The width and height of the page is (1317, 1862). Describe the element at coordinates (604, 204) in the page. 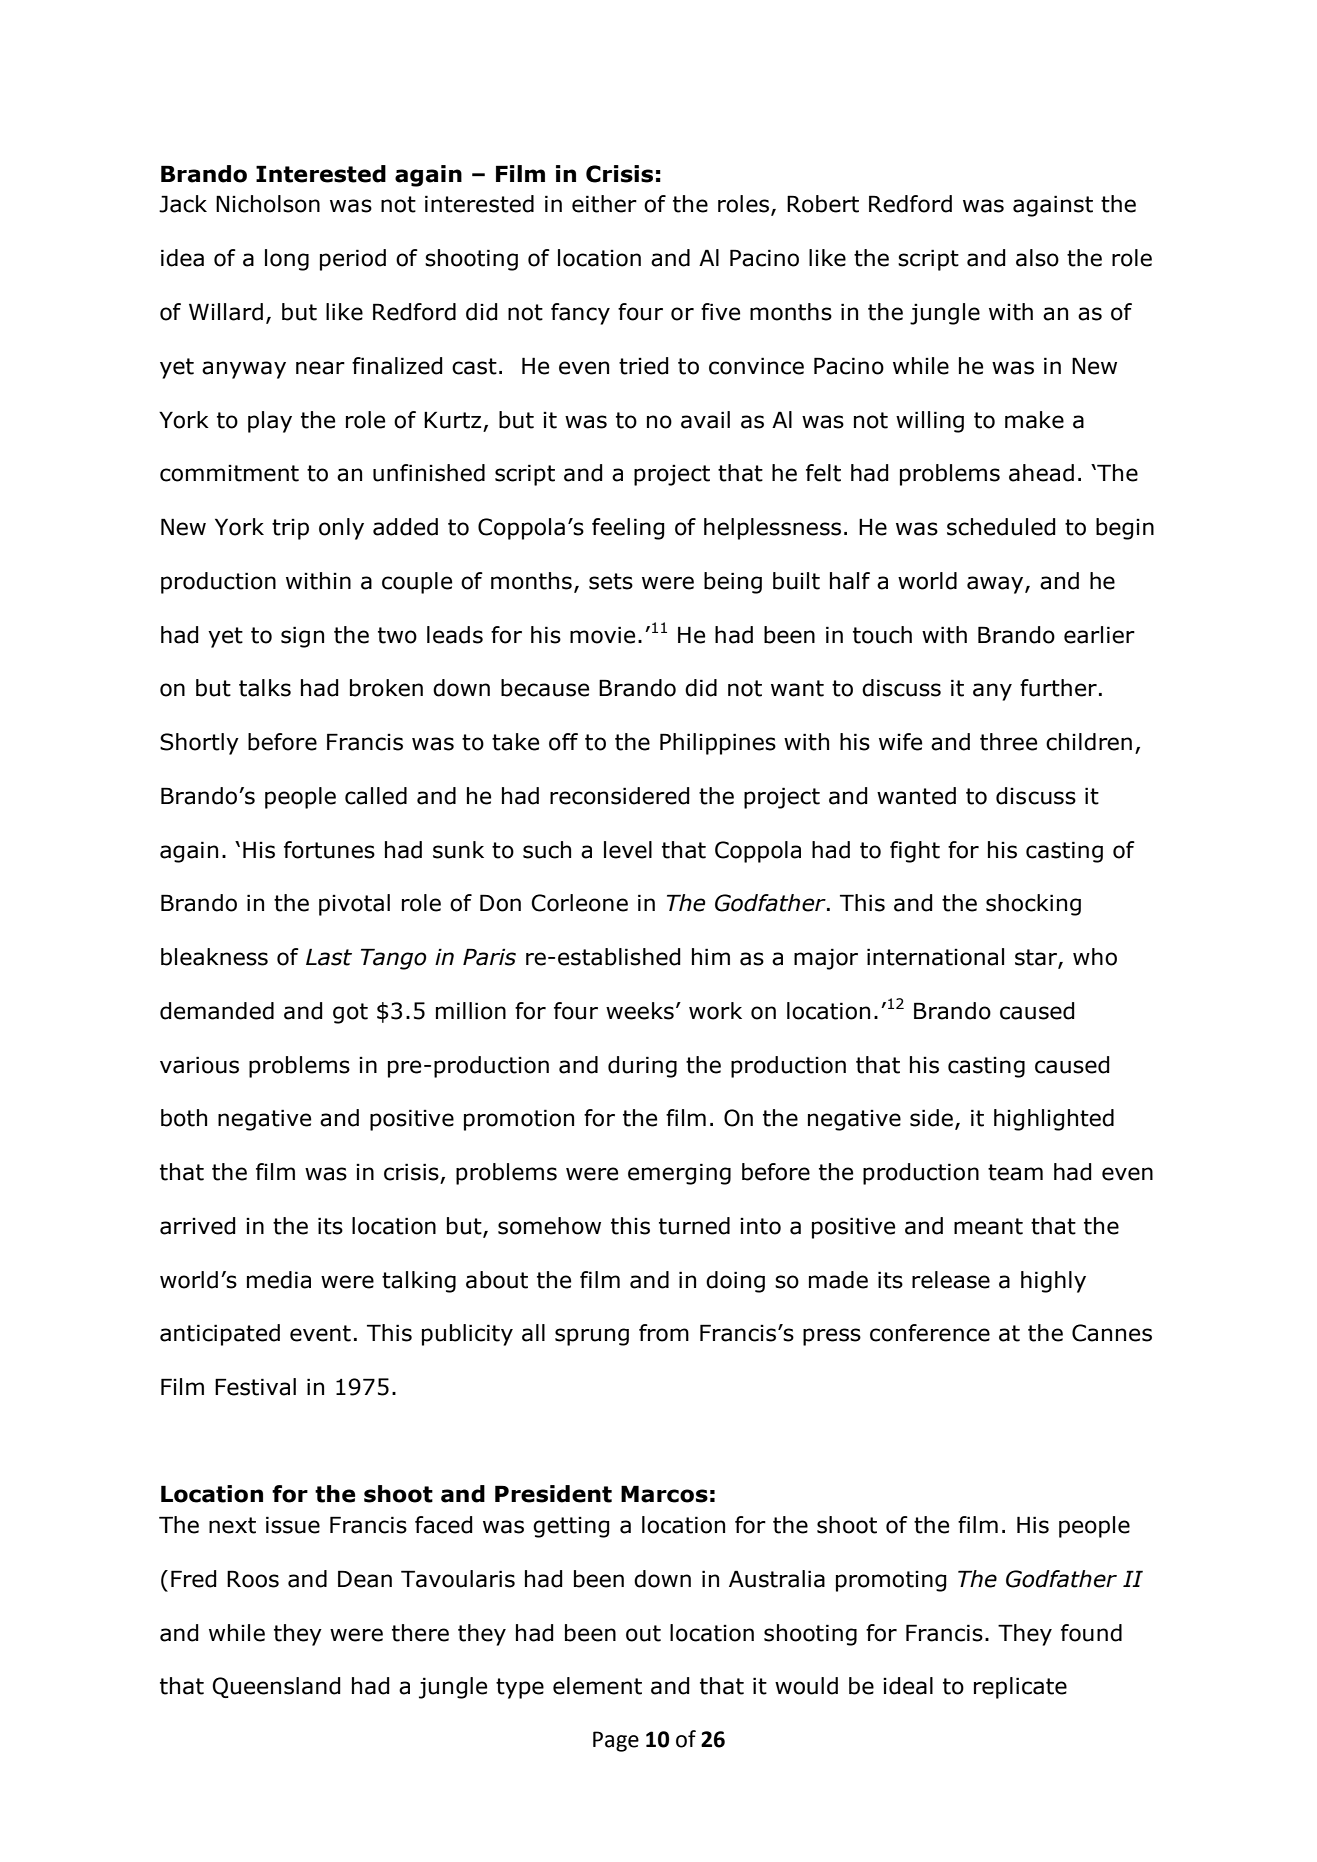

I see `either` at that location.
